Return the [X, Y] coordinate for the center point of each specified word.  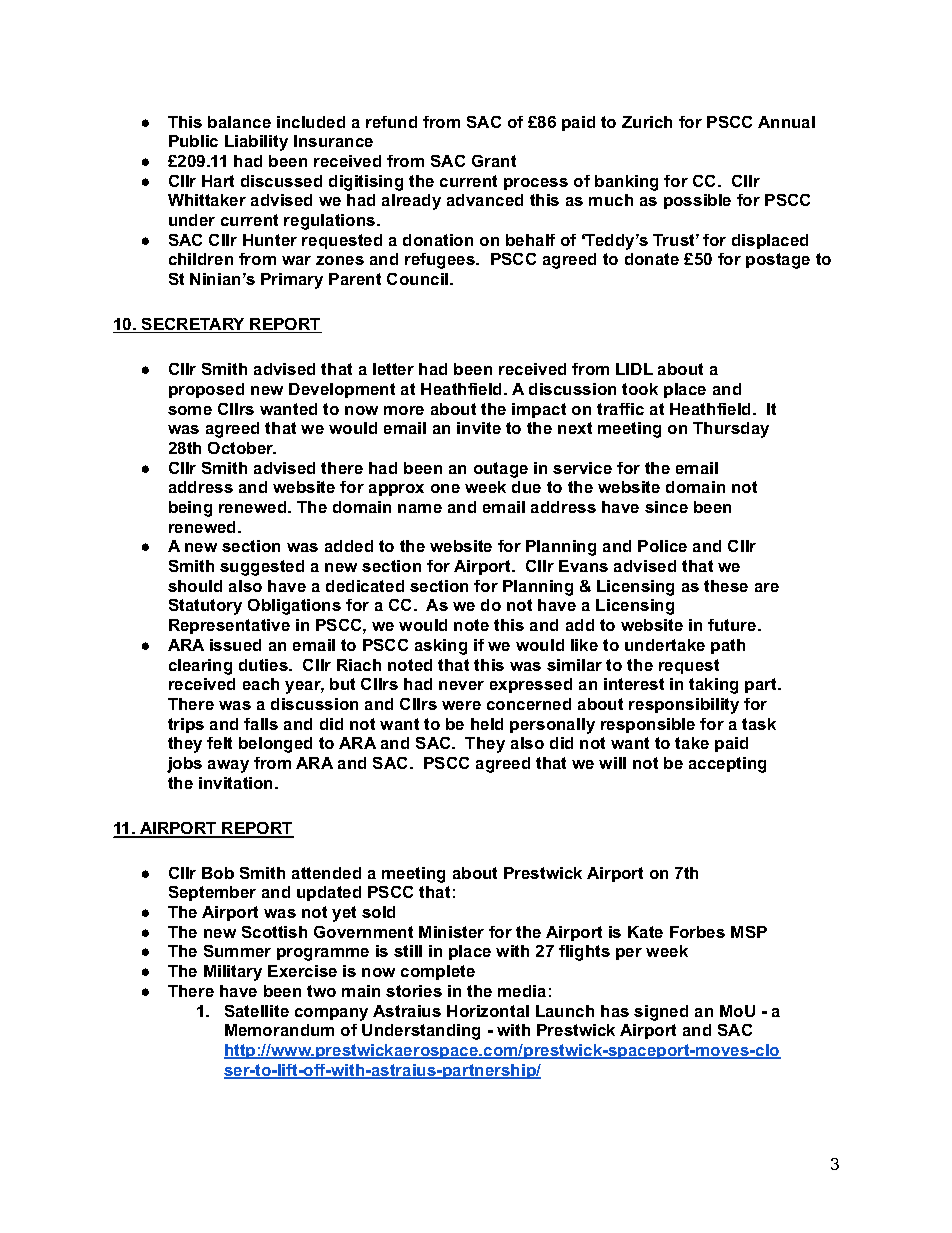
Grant [494, 161]
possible [697, 201]
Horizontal [488, 1011]
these [726, 586]
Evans [583, 566]
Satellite [257, 1011]
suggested [262, 568]
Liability [256, 143]
